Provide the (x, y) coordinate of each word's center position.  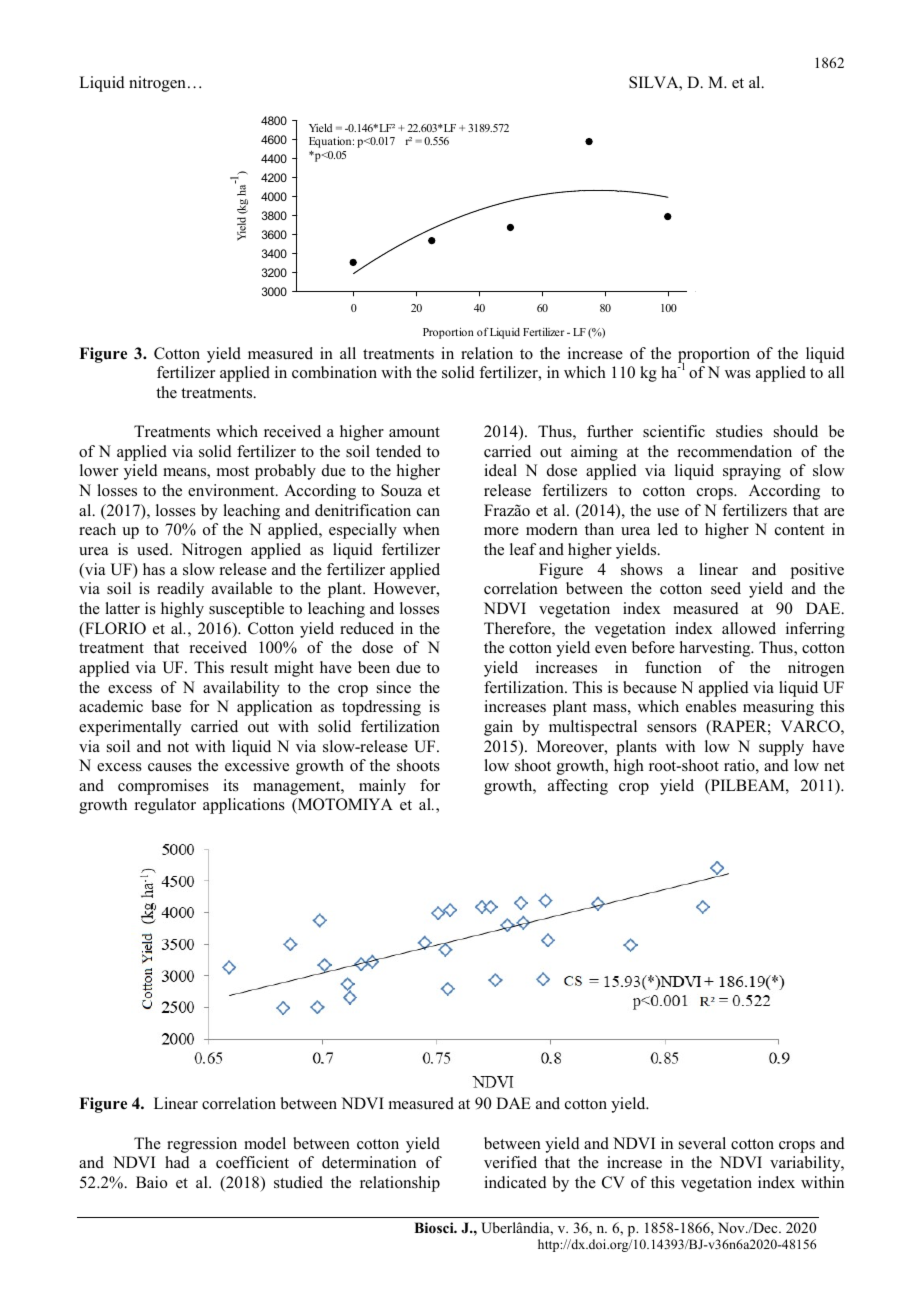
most (233, 471)
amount (414, 432)
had (177, 1162)
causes (170, 767)
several (702, 1143)
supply (781, 748)
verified (510, 1162)
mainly (382, 787)
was (738, 374)
